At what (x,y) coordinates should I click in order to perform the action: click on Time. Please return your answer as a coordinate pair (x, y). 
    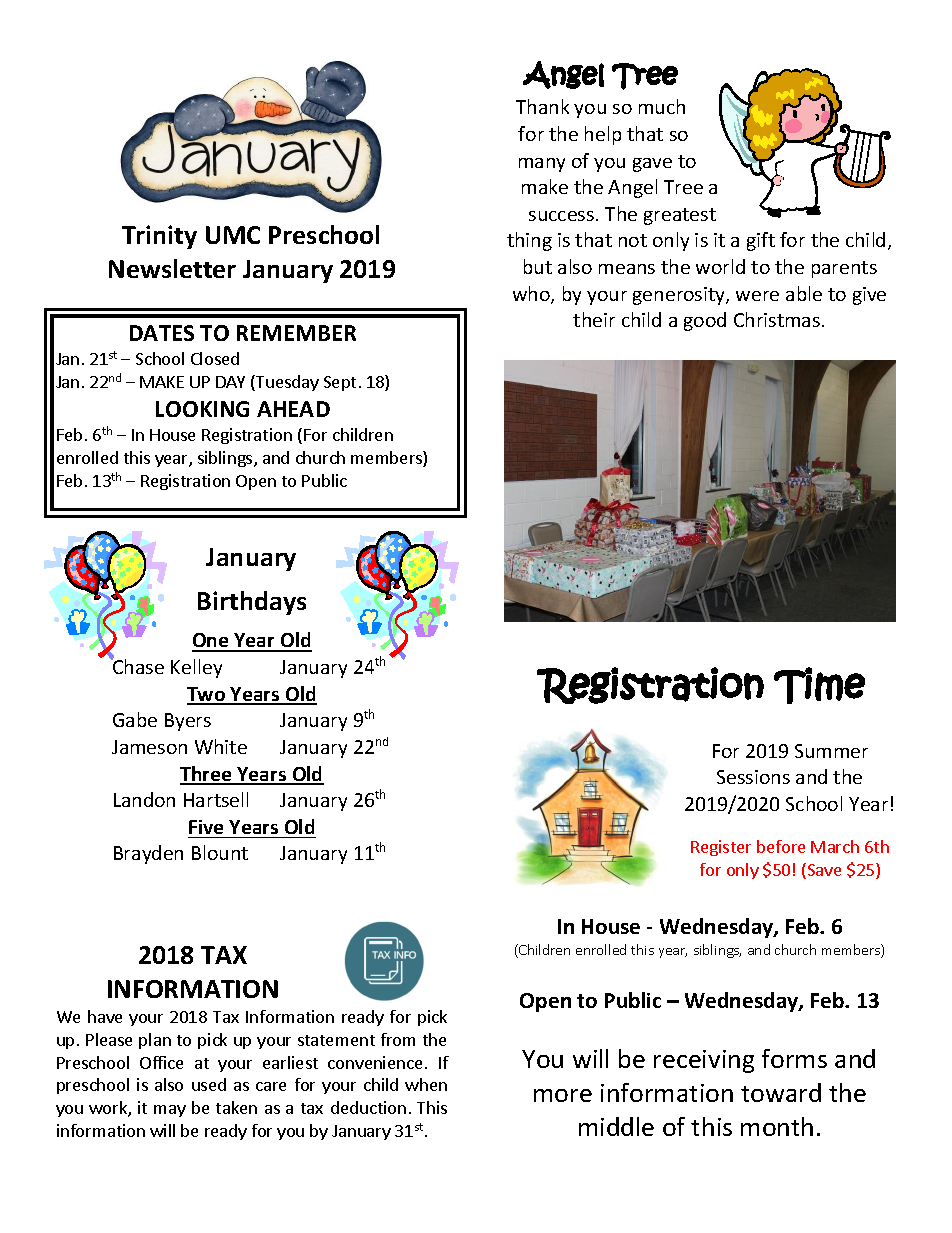
    Looking at the image, I should click on (819, 685).
